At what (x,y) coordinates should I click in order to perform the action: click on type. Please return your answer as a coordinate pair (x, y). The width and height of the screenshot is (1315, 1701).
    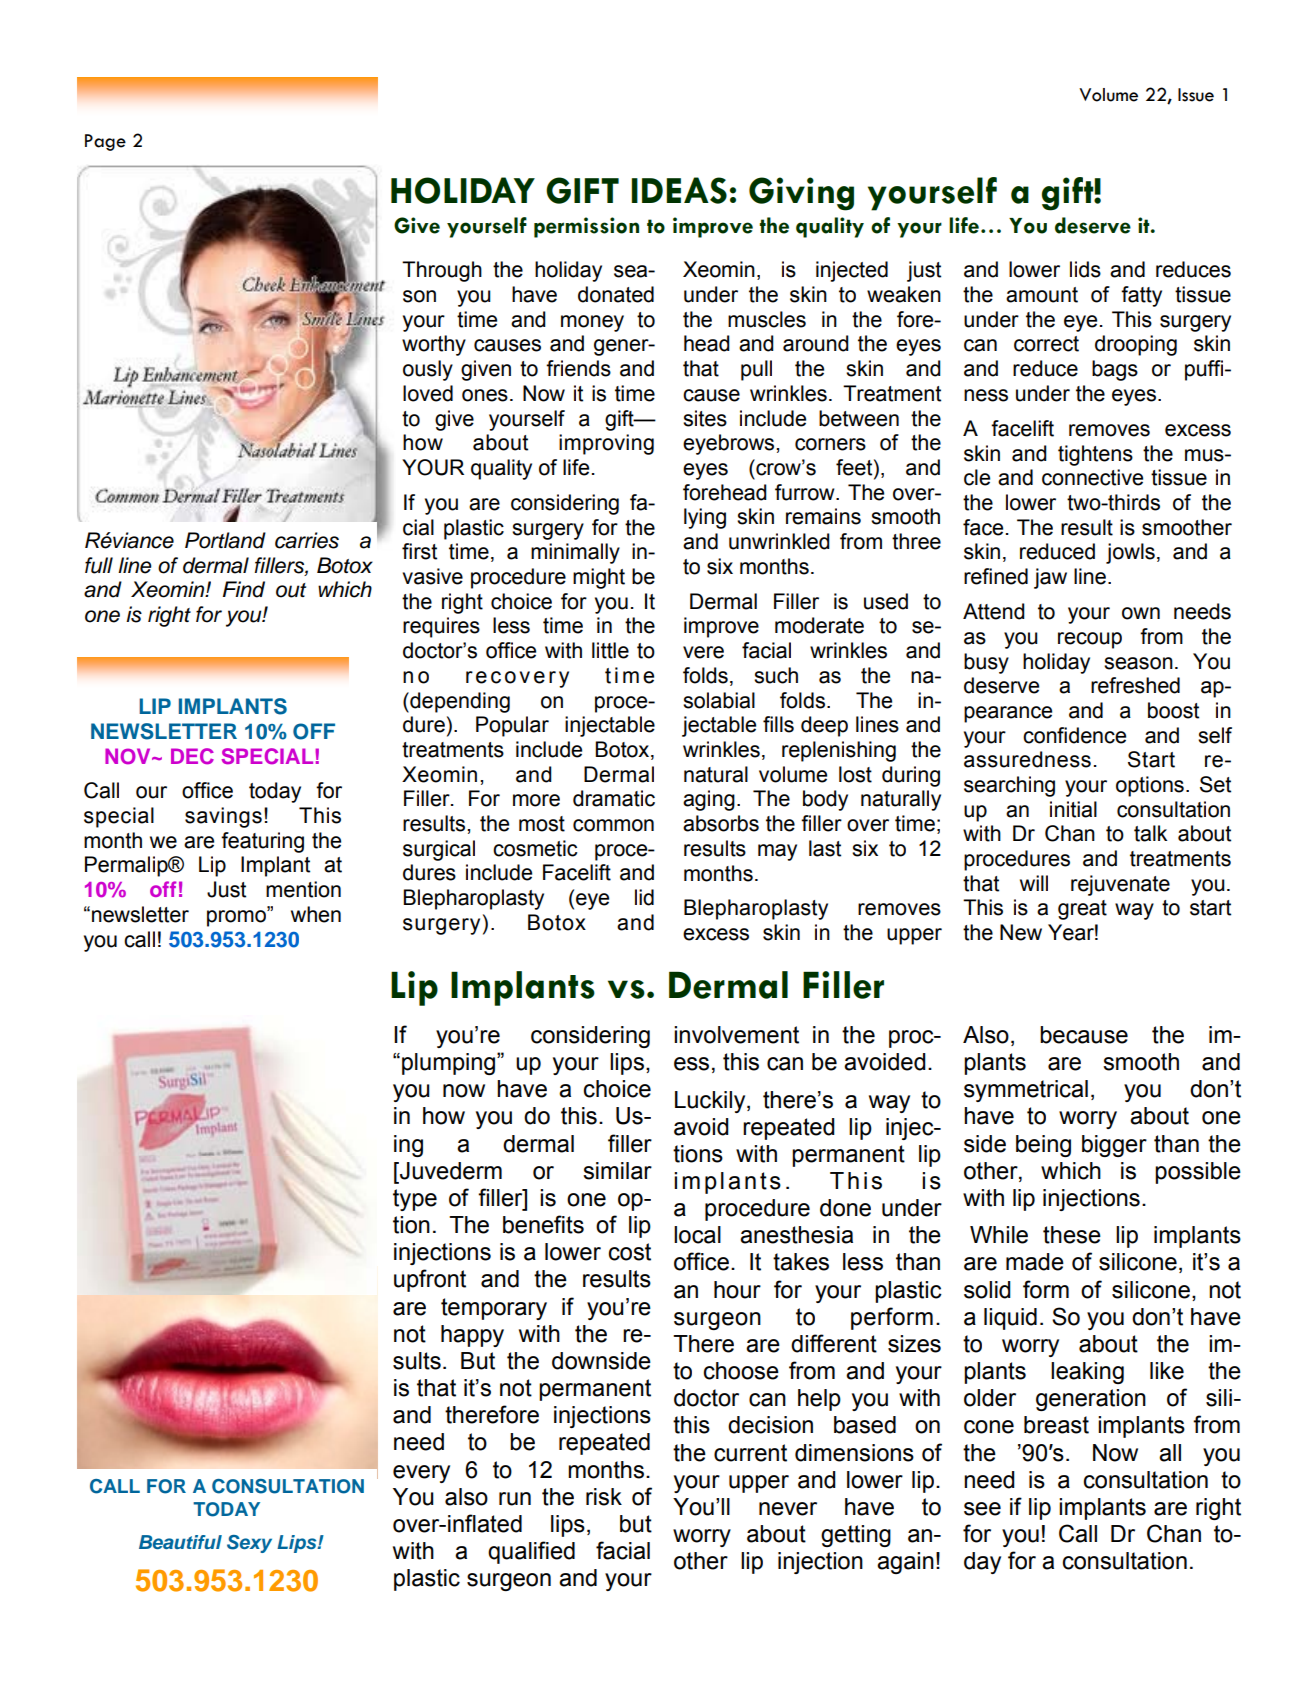
    Looking at the image, I should click on (415, 1200).
